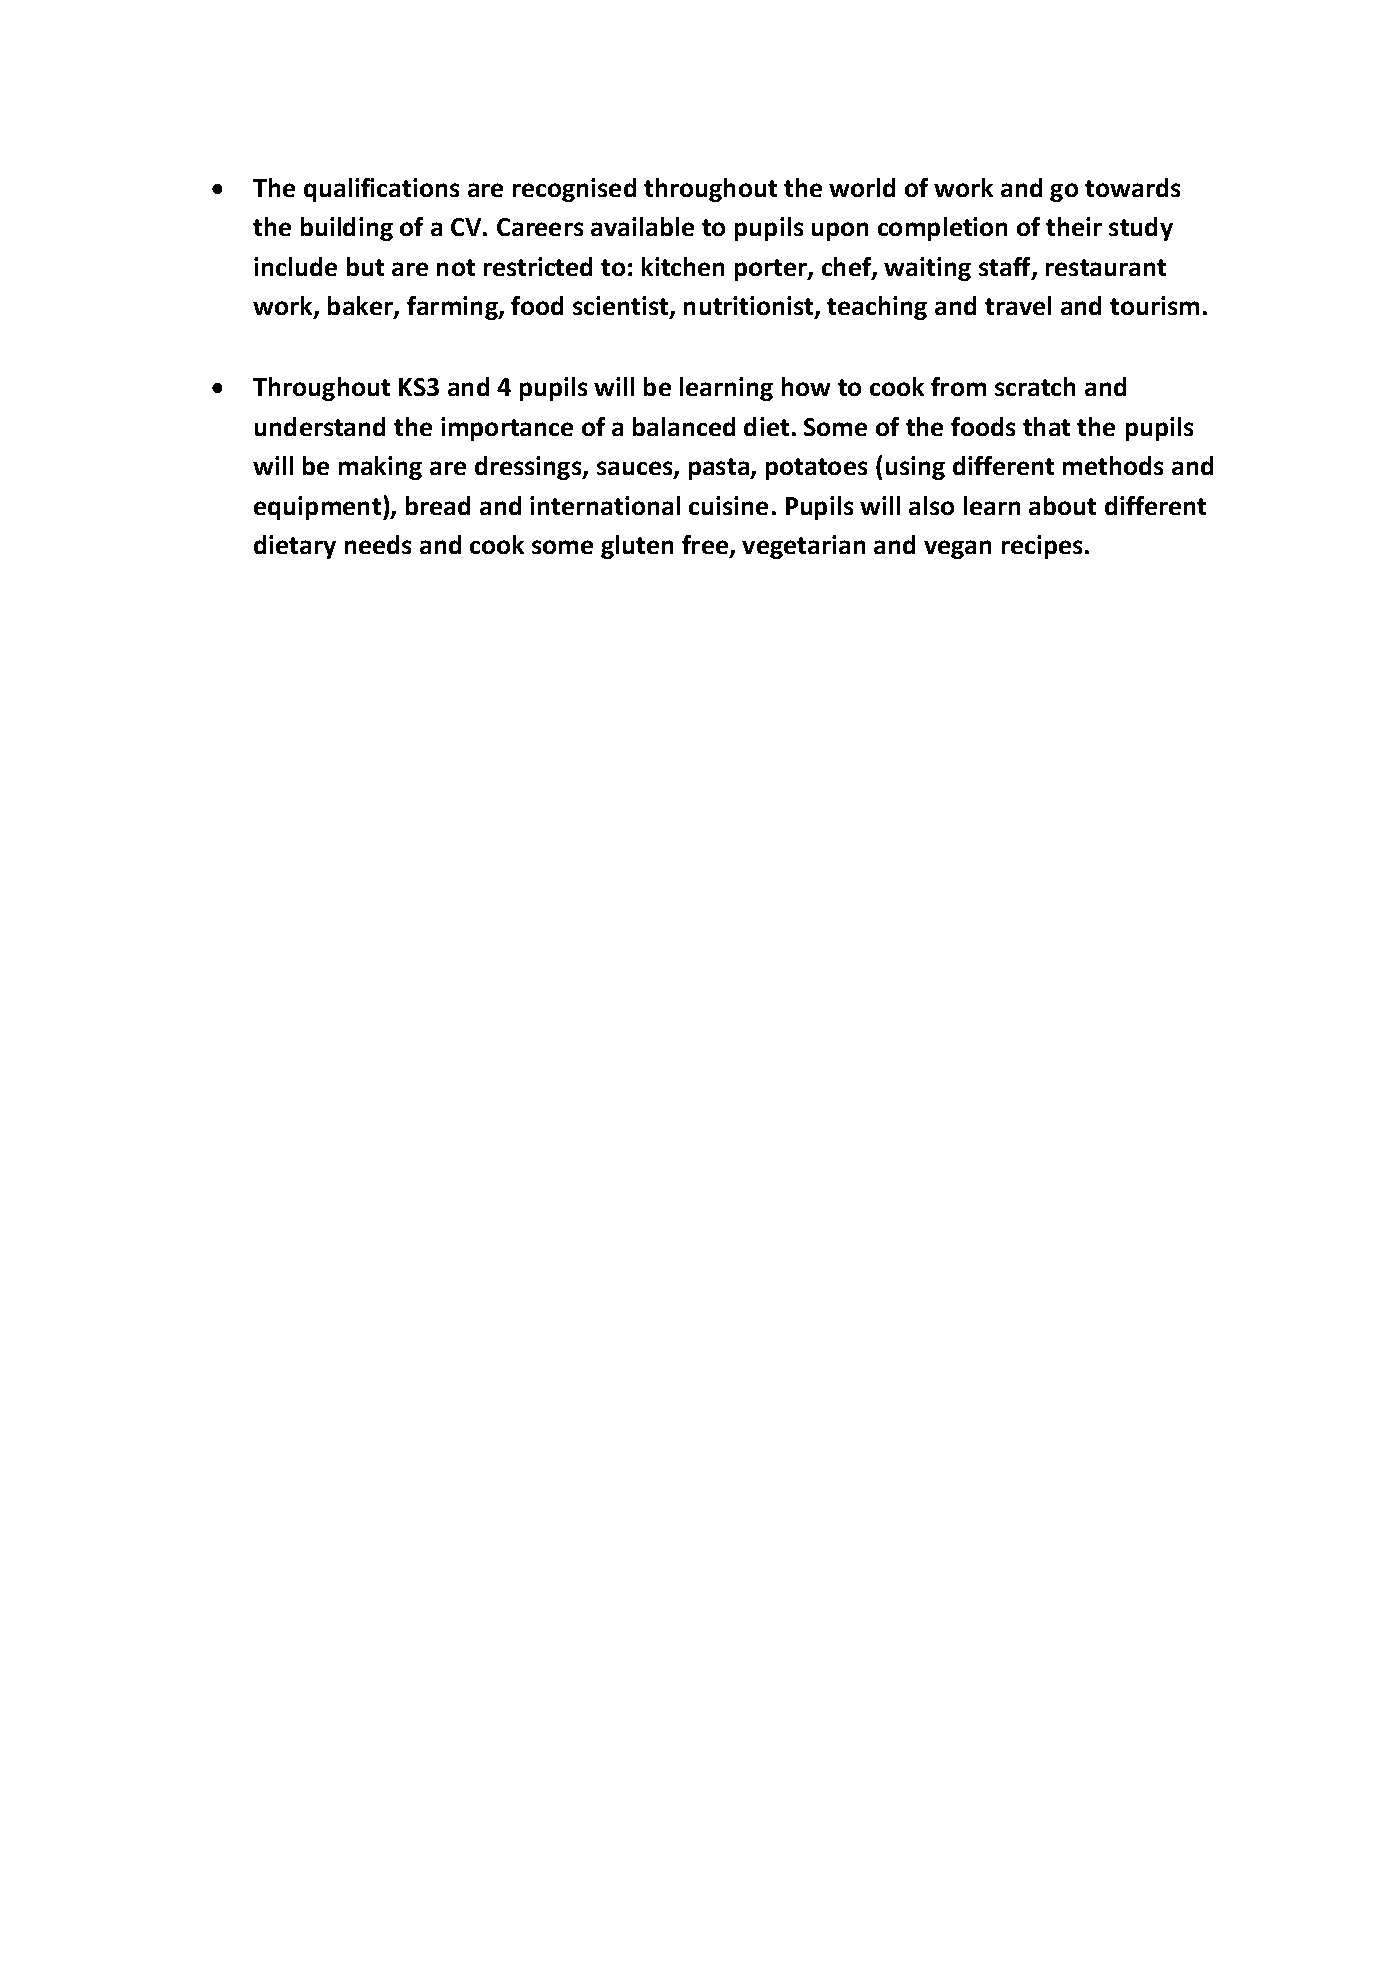 The image size is (1397, 1976). I want to click on scratch, so click(1035, 386).
